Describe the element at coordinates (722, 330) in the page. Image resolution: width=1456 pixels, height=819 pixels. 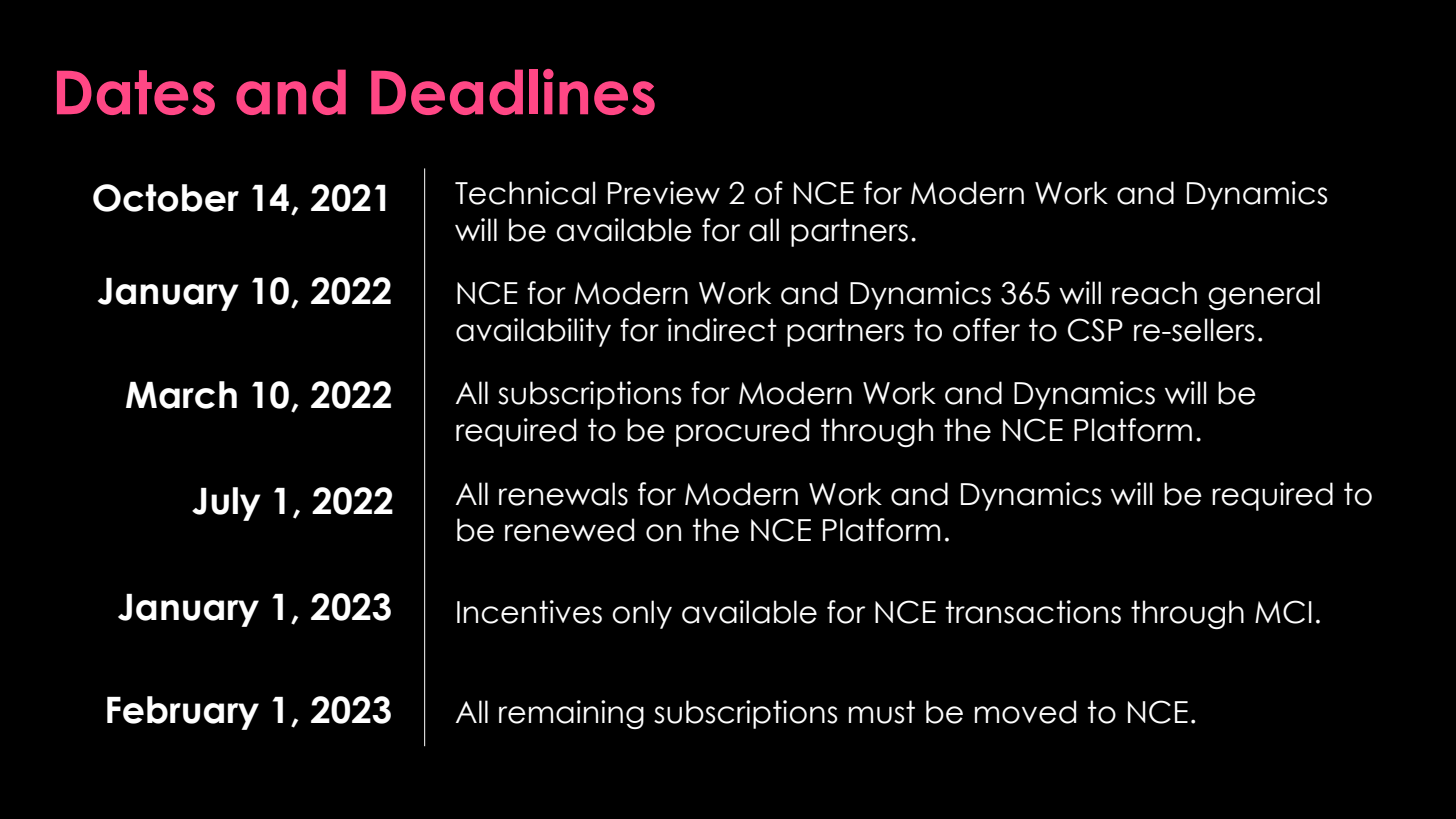
I see `indirect` at that location.
